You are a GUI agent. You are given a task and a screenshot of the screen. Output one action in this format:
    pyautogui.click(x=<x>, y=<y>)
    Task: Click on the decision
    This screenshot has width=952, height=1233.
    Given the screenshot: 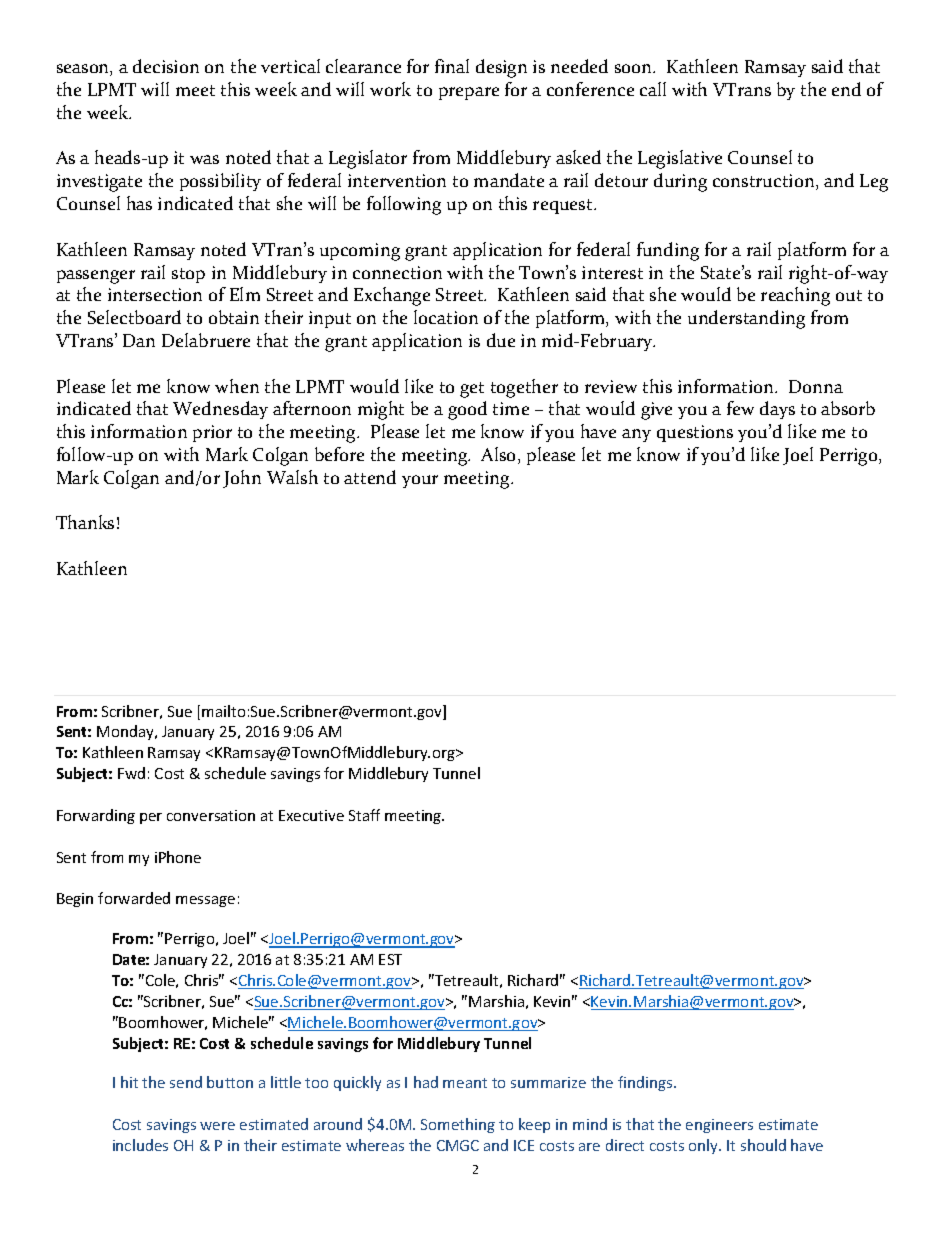 What is the action you would take?
    pyautogui.click(x=166, y=66)
